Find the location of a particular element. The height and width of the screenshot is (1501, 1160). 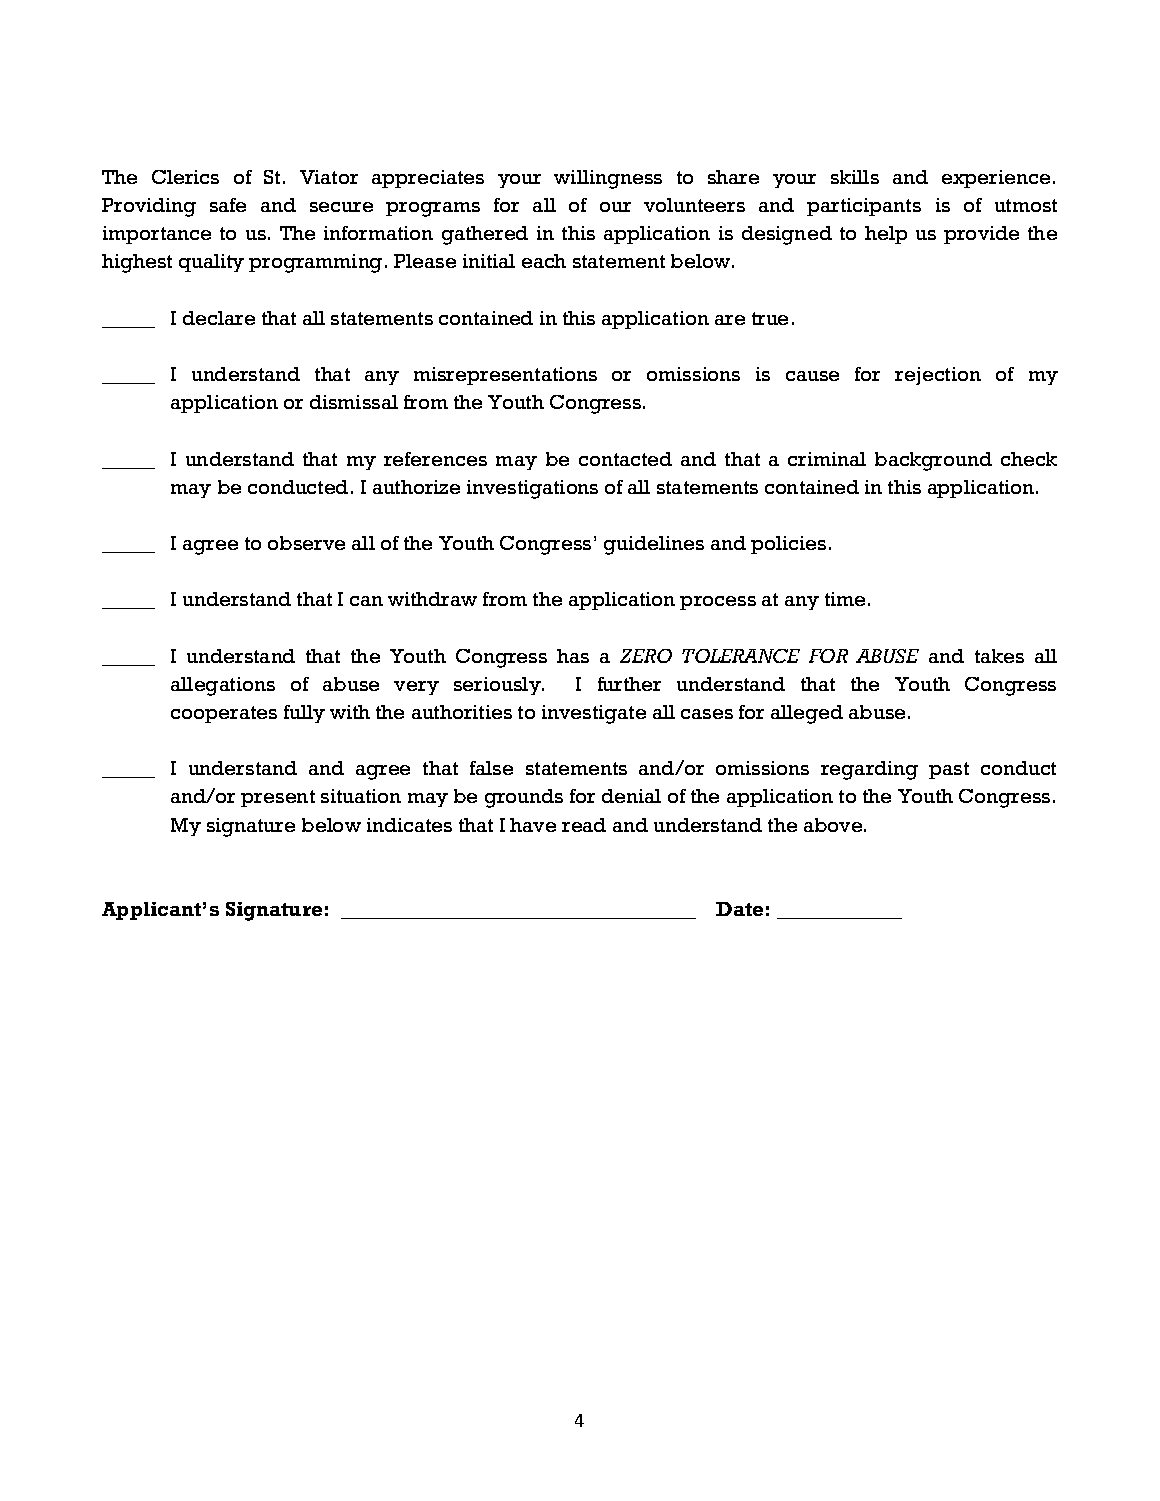

observe is located at coordinates (306, 543).
